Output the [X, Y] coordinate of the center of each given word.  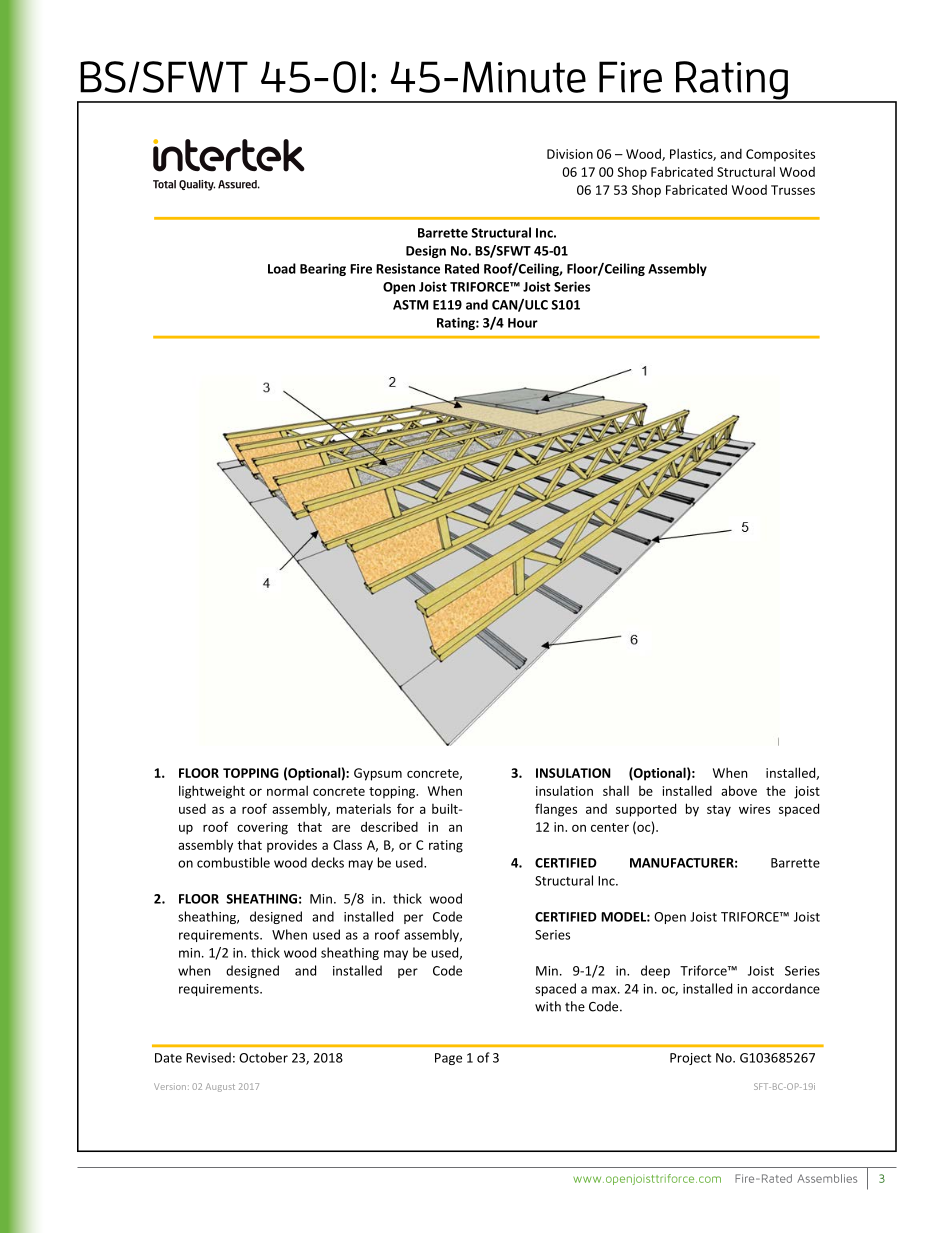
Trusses [793, 190]
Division [570, 154]
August [220, 1087]
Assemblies [827, 1178]
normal [287, 790]
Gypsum [378, 774]
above [739, 790]
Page [448, 1059]
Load [282, 268]
